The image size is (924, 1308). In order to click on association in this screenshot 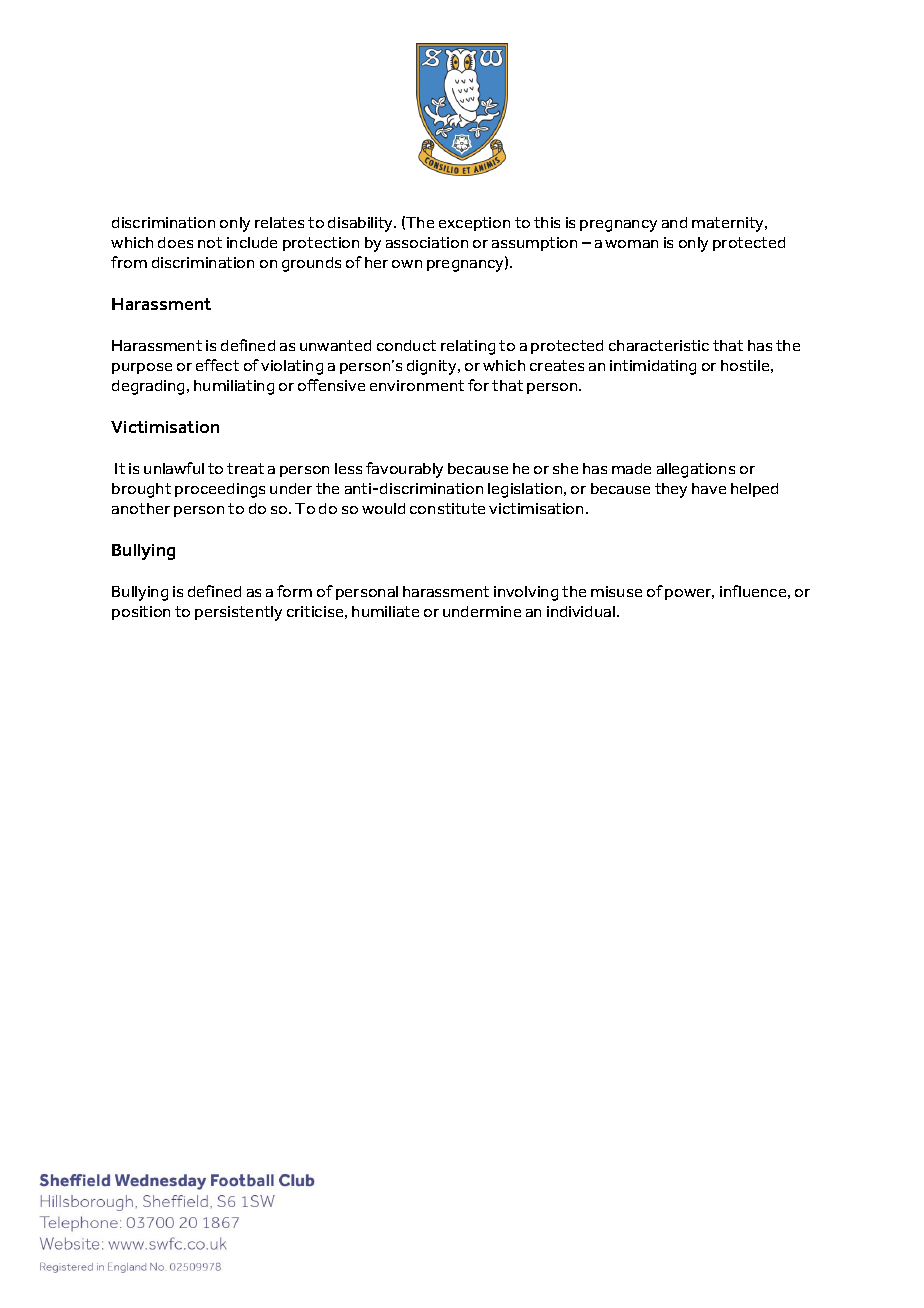, I will do `click(427, 242)`.
